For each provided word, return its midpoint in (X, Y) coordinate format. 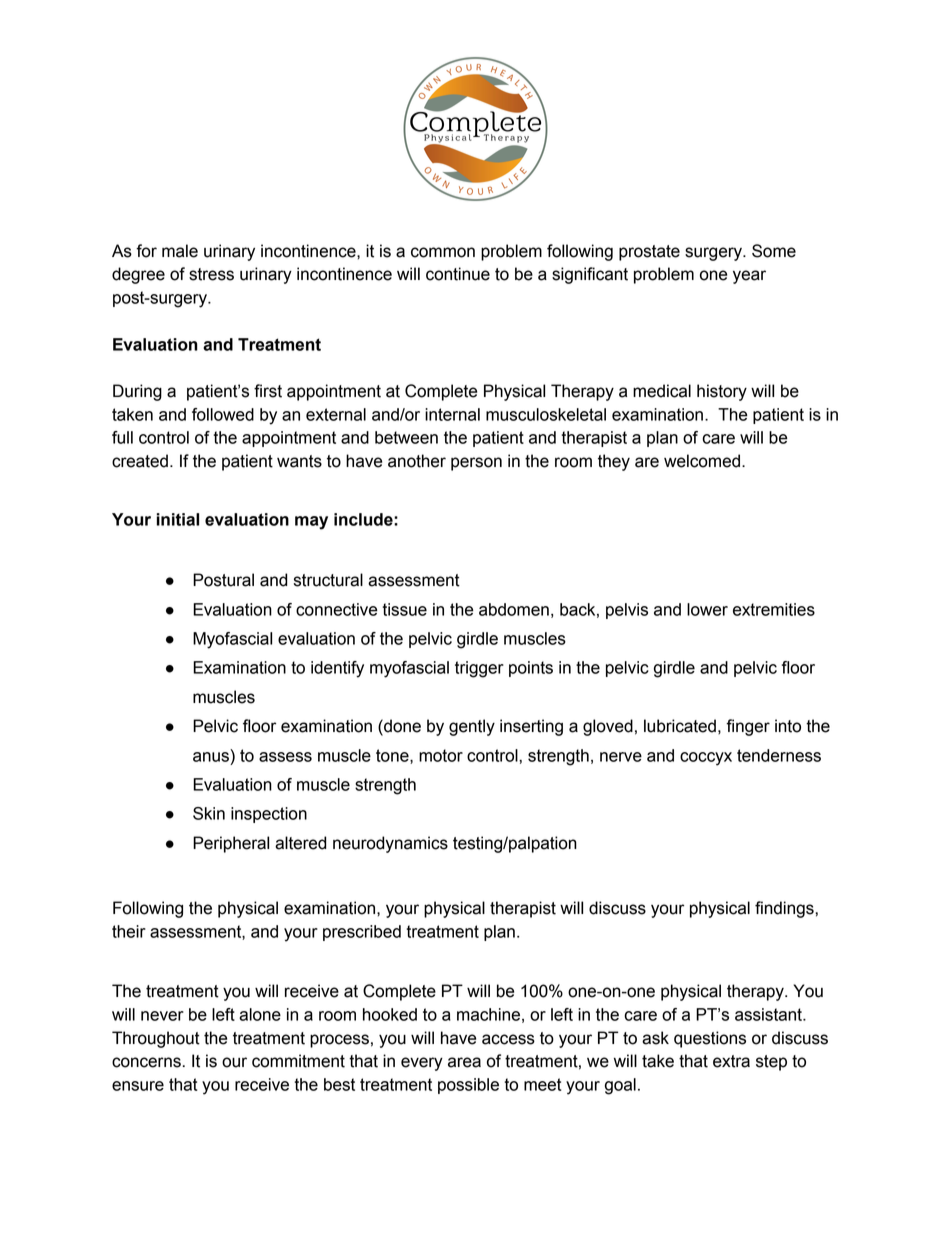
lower (707, 609)
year (749, 277)
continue (458, 274)
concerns (146, 1062)
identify (337, 669)
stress (211, 274)
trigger (479, 669)
